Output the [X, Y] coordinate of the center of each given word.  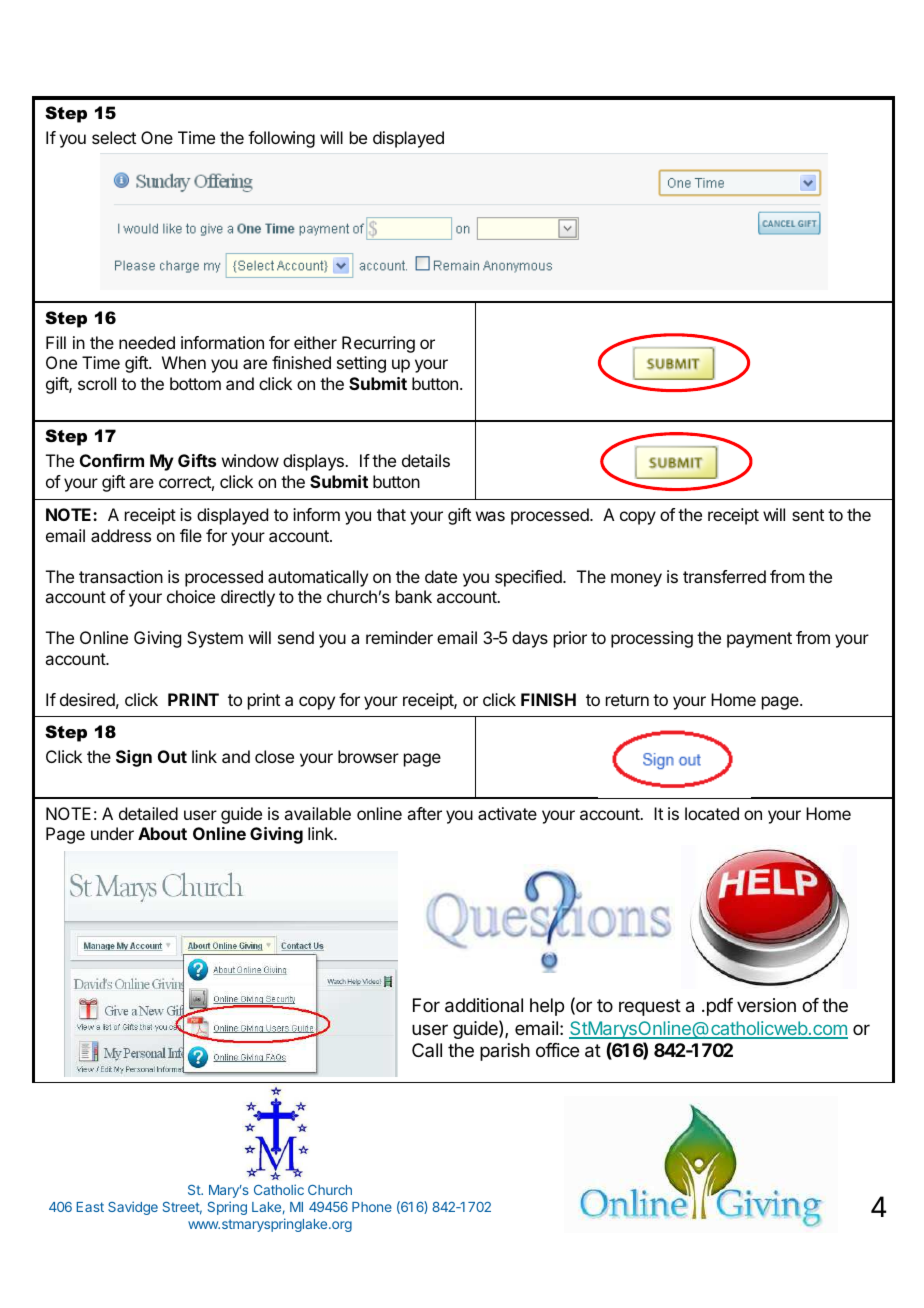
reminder [399, 637]
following [281, 139]
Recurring [378, 344]
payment [759, 640]
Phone [372, 1207]
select [114, 137]
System [215, 639]
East [90, 1207]
